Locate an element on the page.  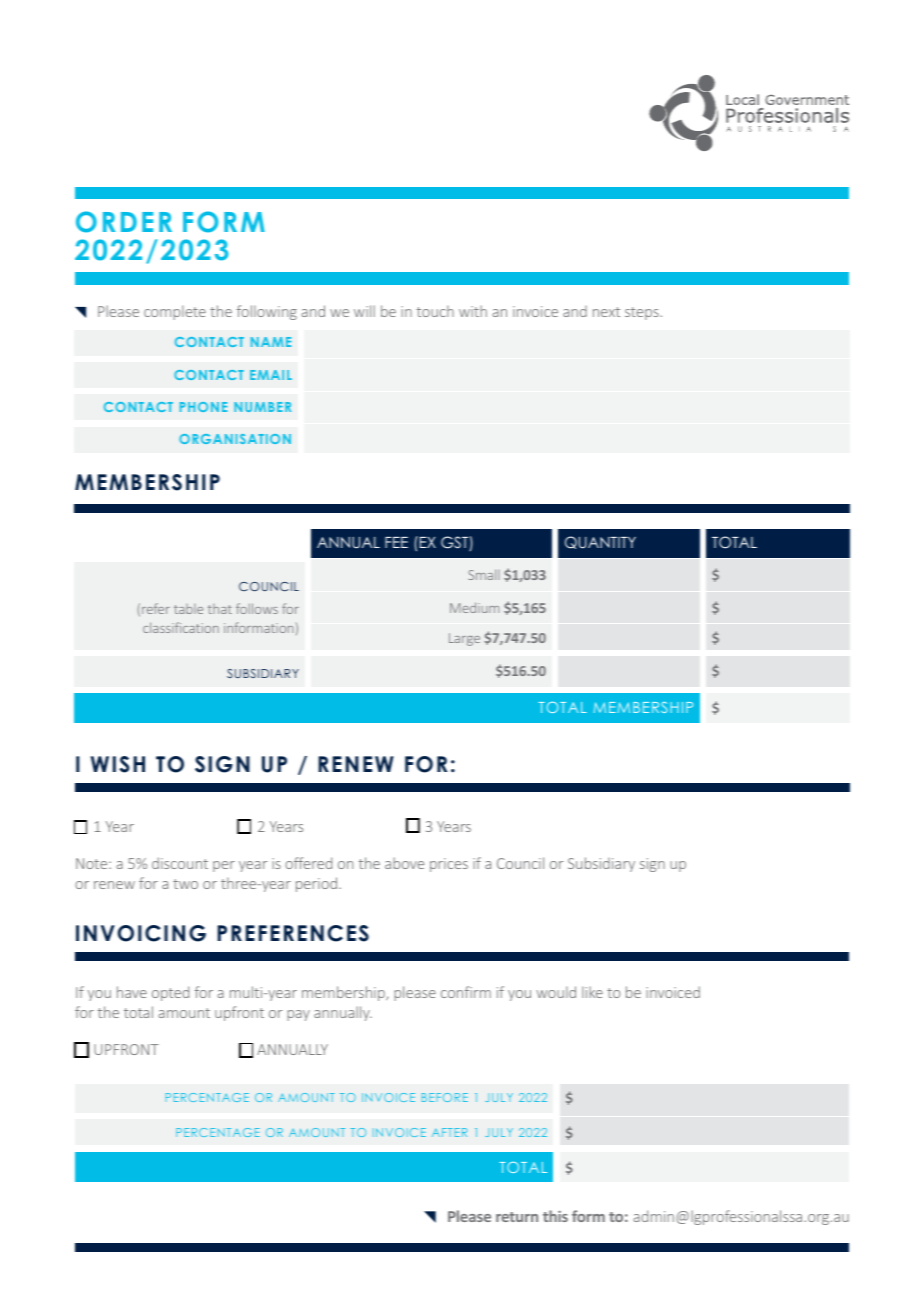
next is located at coordinates (606, 312).
